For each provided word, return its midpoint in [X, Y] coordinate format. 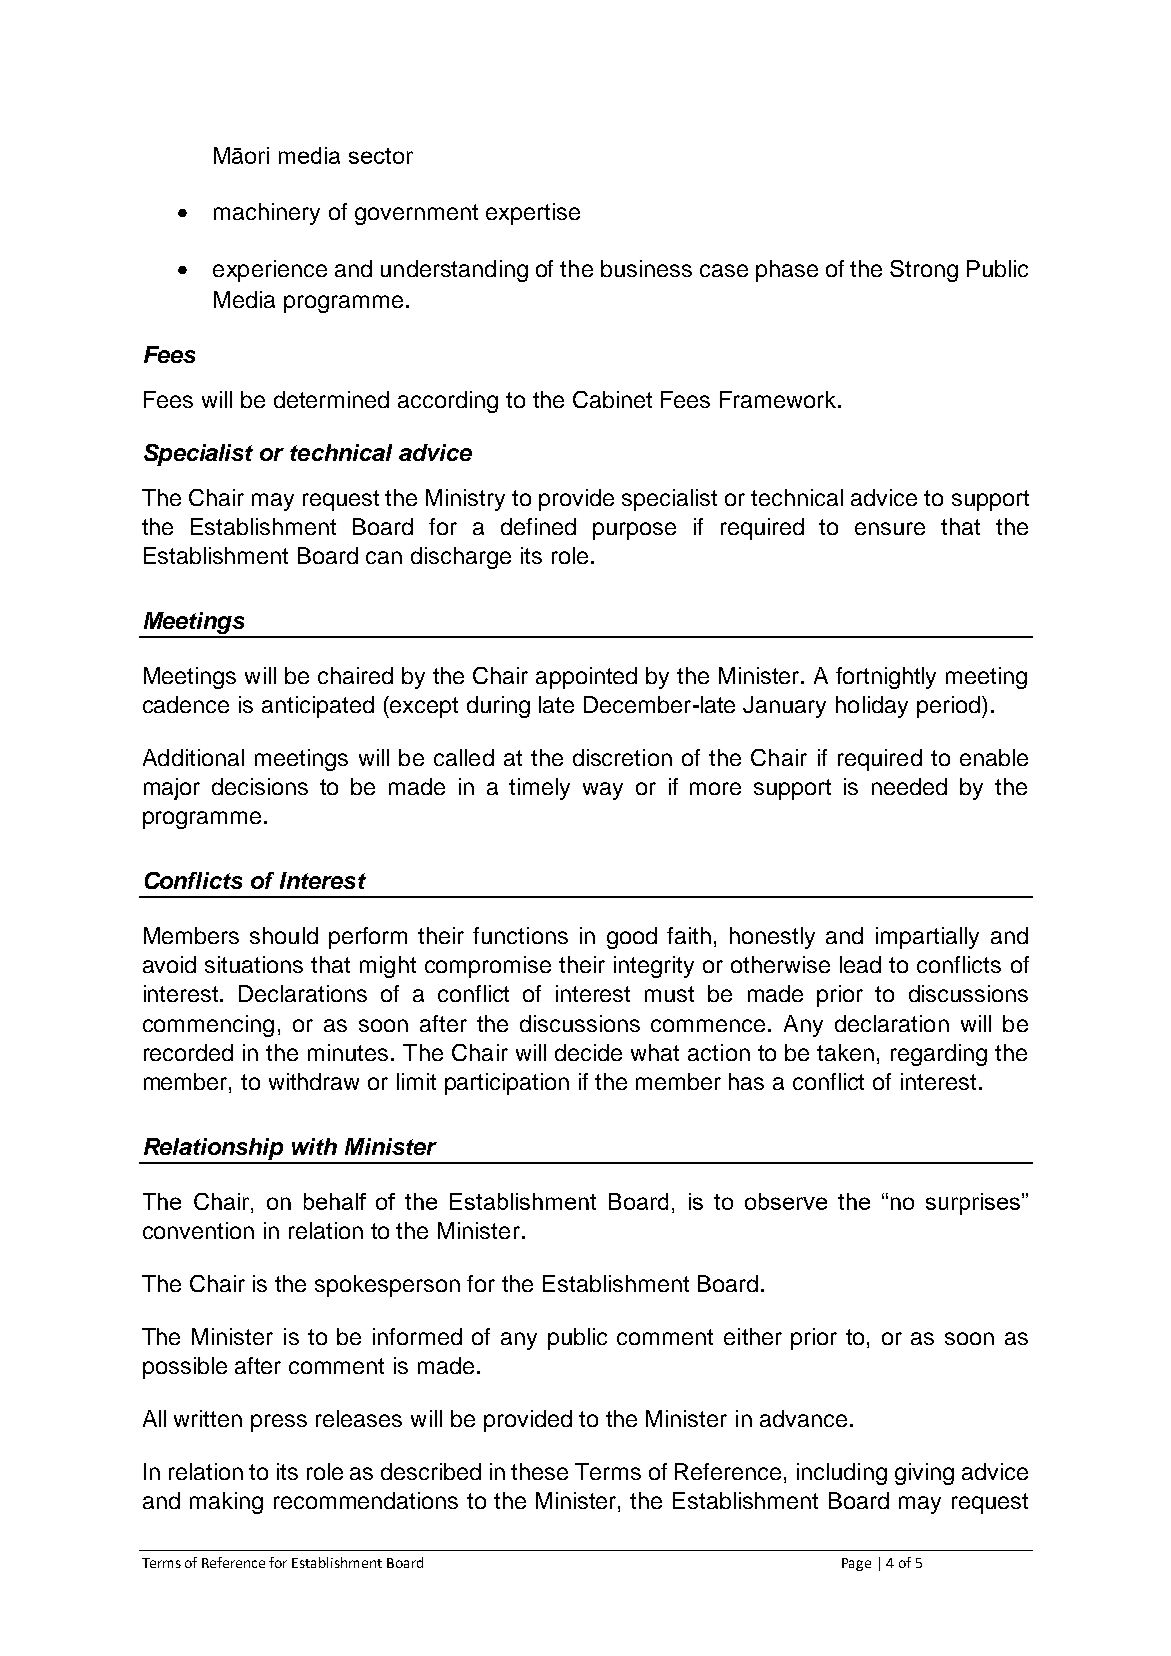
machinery [267, 214]
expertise [533, 214]
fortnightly [886, 678]
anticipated [318, 707]
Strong [924, 271]
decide [588, 1052]
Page [856, 1564]
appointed [586, 678]
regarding [939, 1055]
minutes [348, 1052]
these [539, 1471]
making [226, 1503]
